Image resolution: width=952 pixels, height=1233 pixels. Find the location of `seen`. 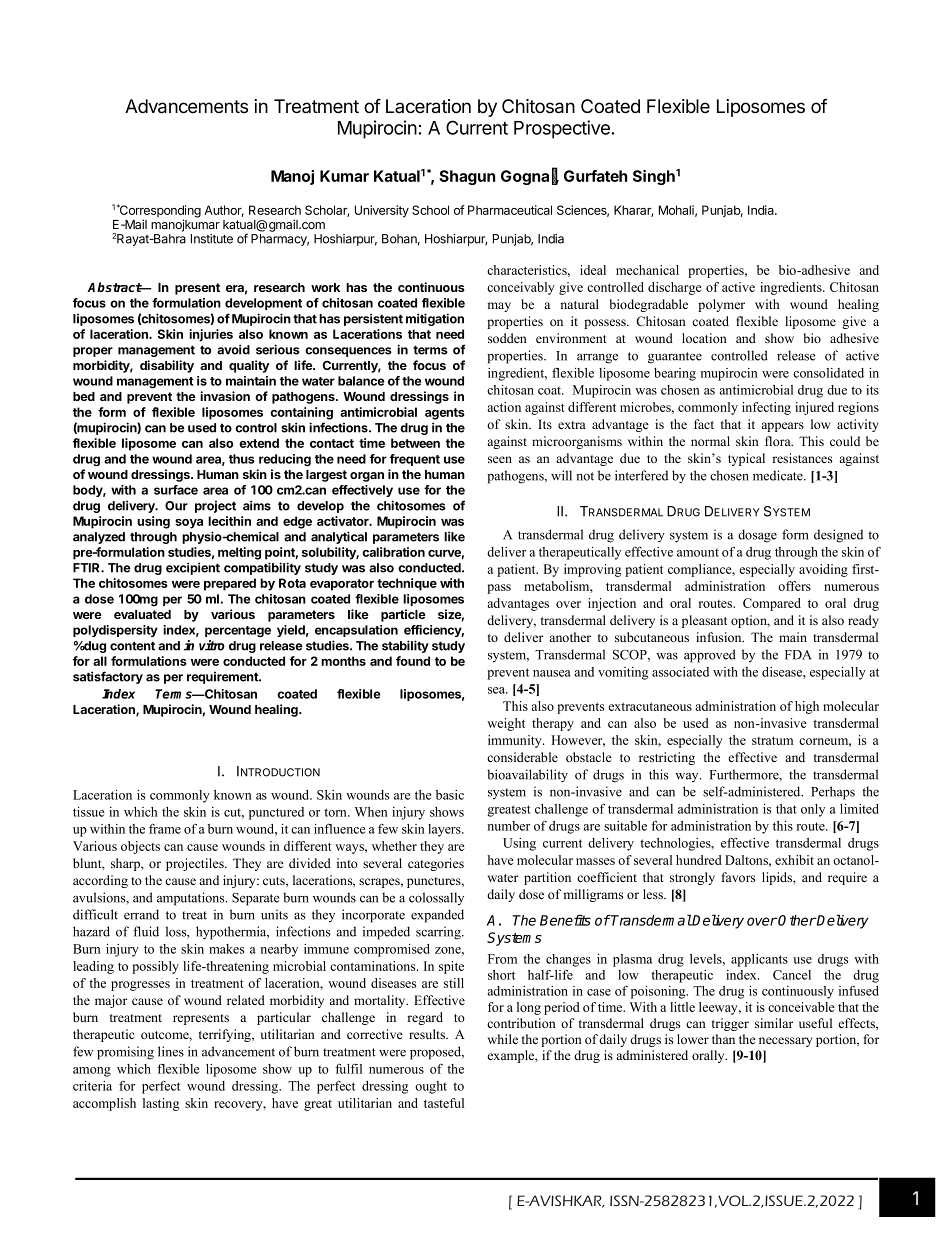

seen is located at coordinates (500, 459).
